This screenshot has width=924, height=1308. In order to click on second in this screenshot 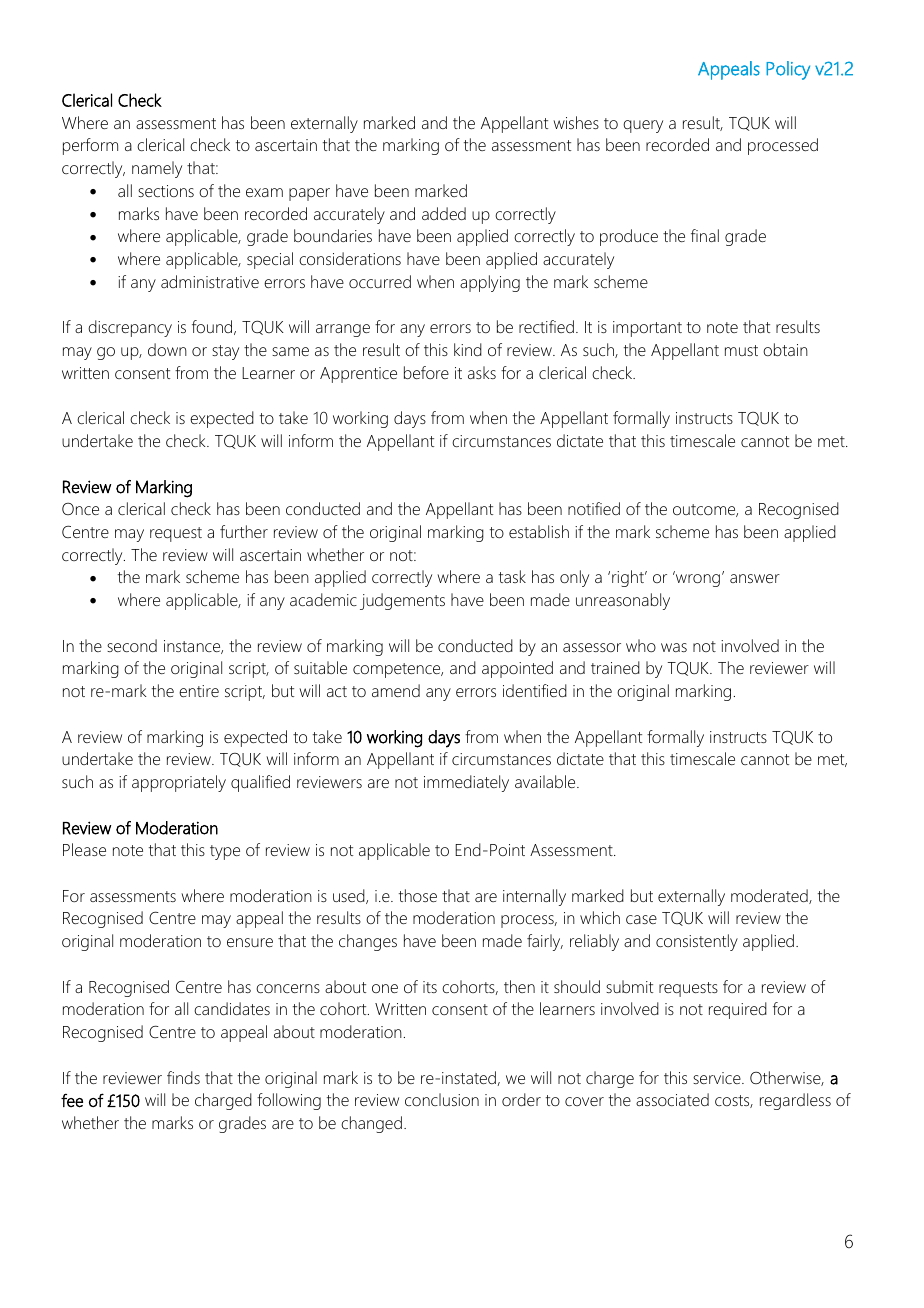, I will do `click(132, 645)`.
